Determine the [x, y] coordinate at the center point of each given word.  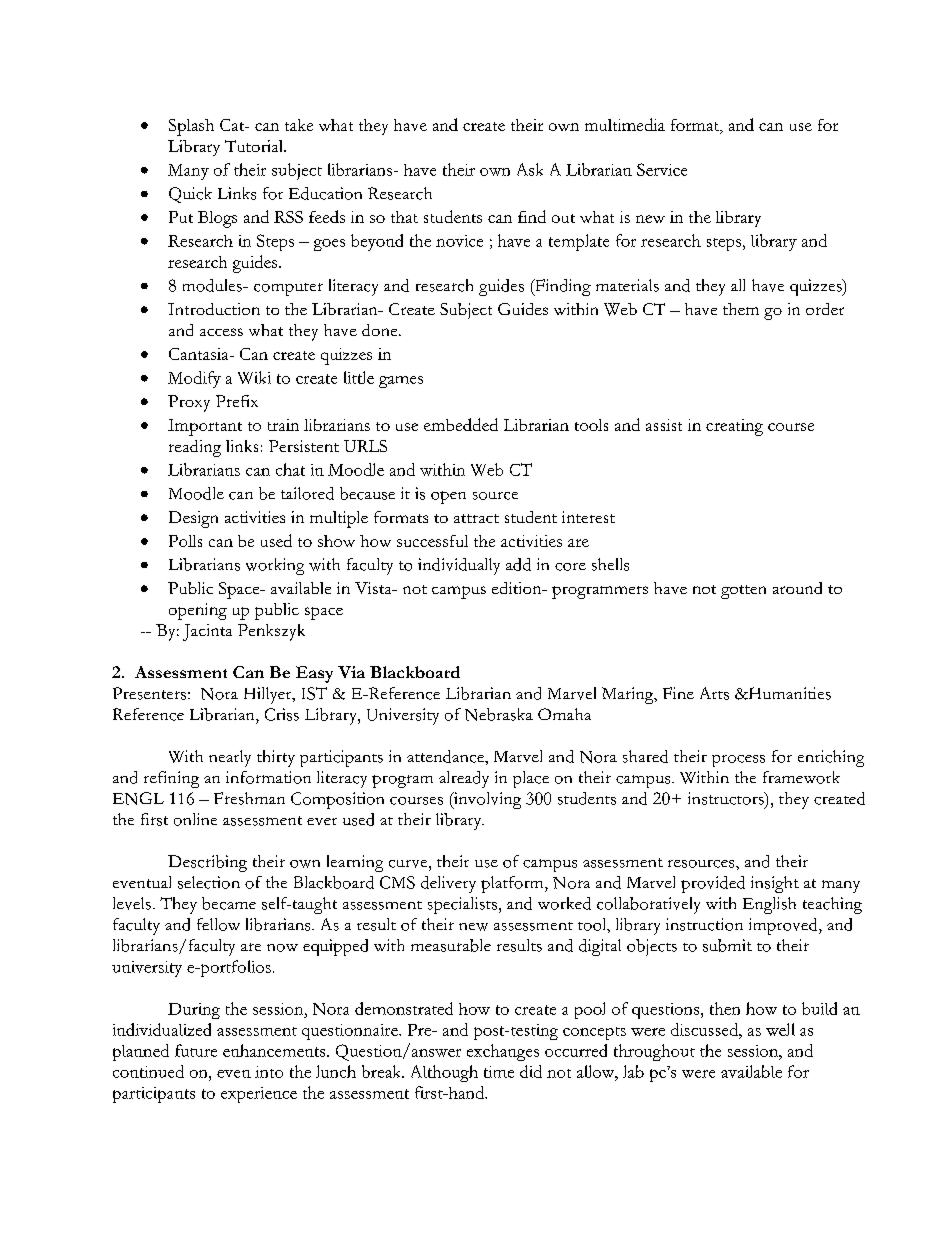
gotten [743, 592]
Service [662, 169]
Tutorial [255, 146]
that [404, 217]
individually [459, 566]
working [275, 566]
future [196, 1050]
